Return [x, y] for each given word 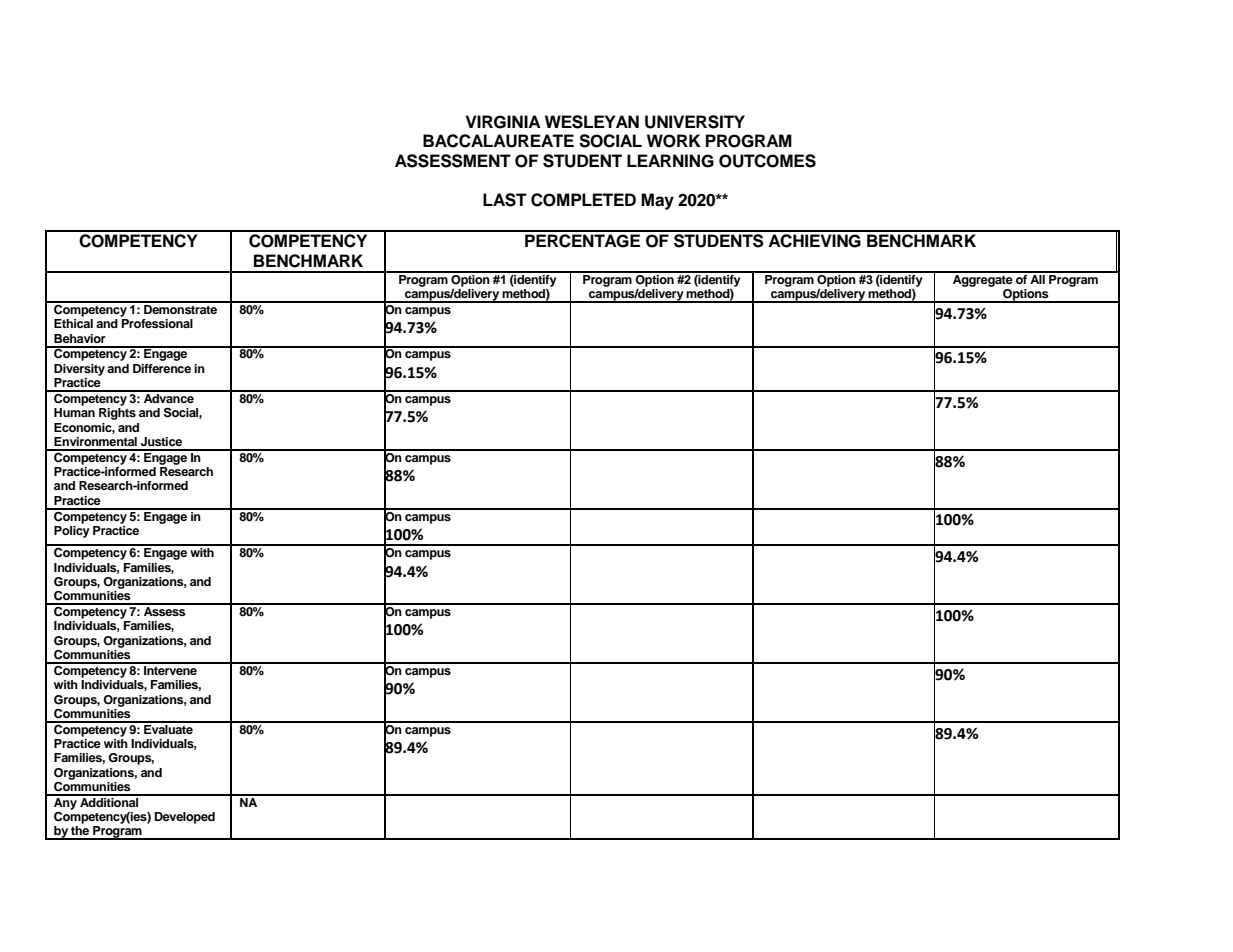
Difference [162, 368]
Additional [109, 801]
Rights [117, 414]
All [1037, 278]
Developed [185, 818]
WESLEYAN [592, 122]
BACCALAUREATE [498, 141]
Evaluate [168, 728]
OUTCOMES [767, 161]
